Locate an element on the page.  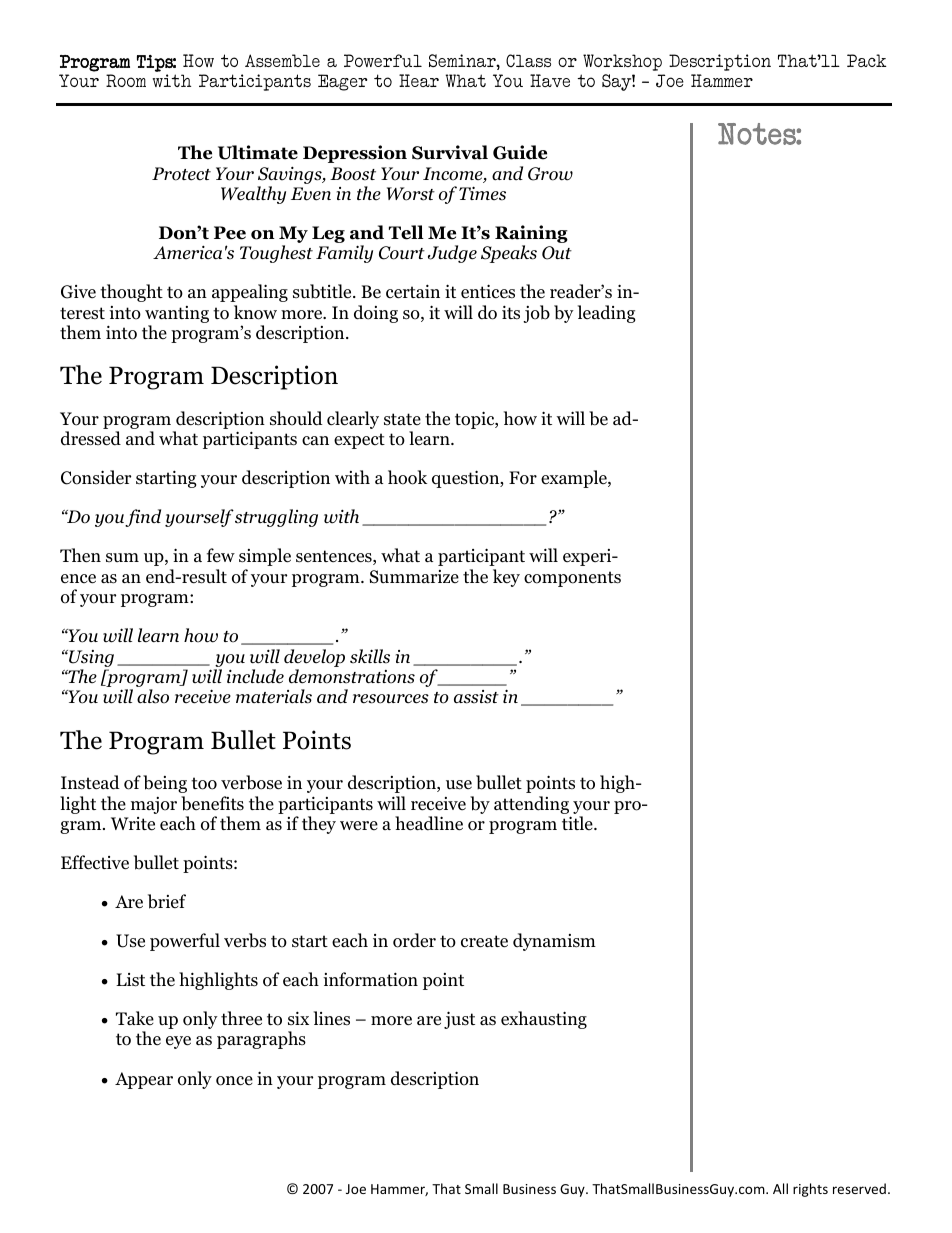
attending is located at coordinates (531, 805).
